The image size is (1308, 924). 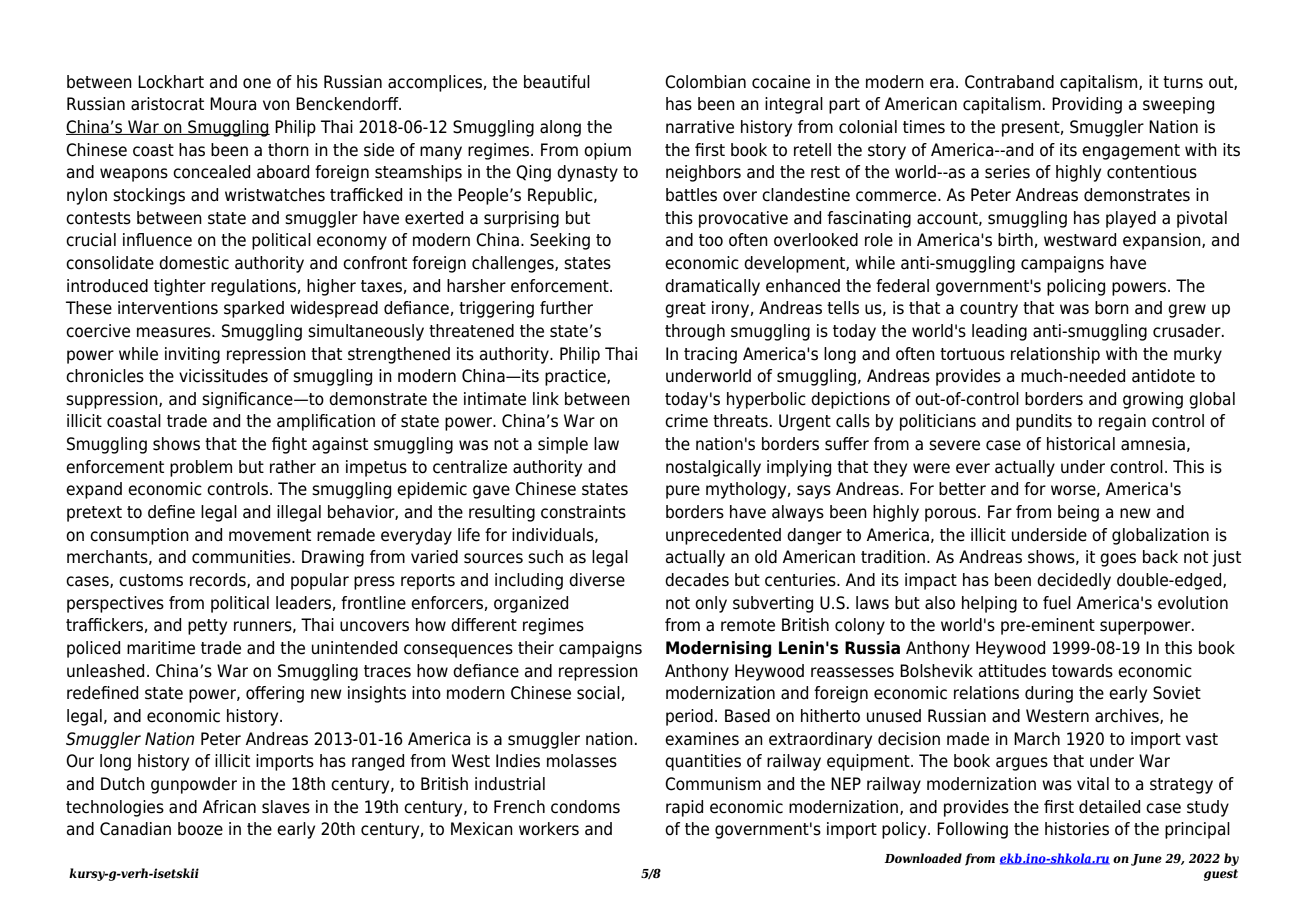 What do you see at coordinates (1087, 105) in the screenshot?
I see `Providing` at bounding box center [1087, 105].
